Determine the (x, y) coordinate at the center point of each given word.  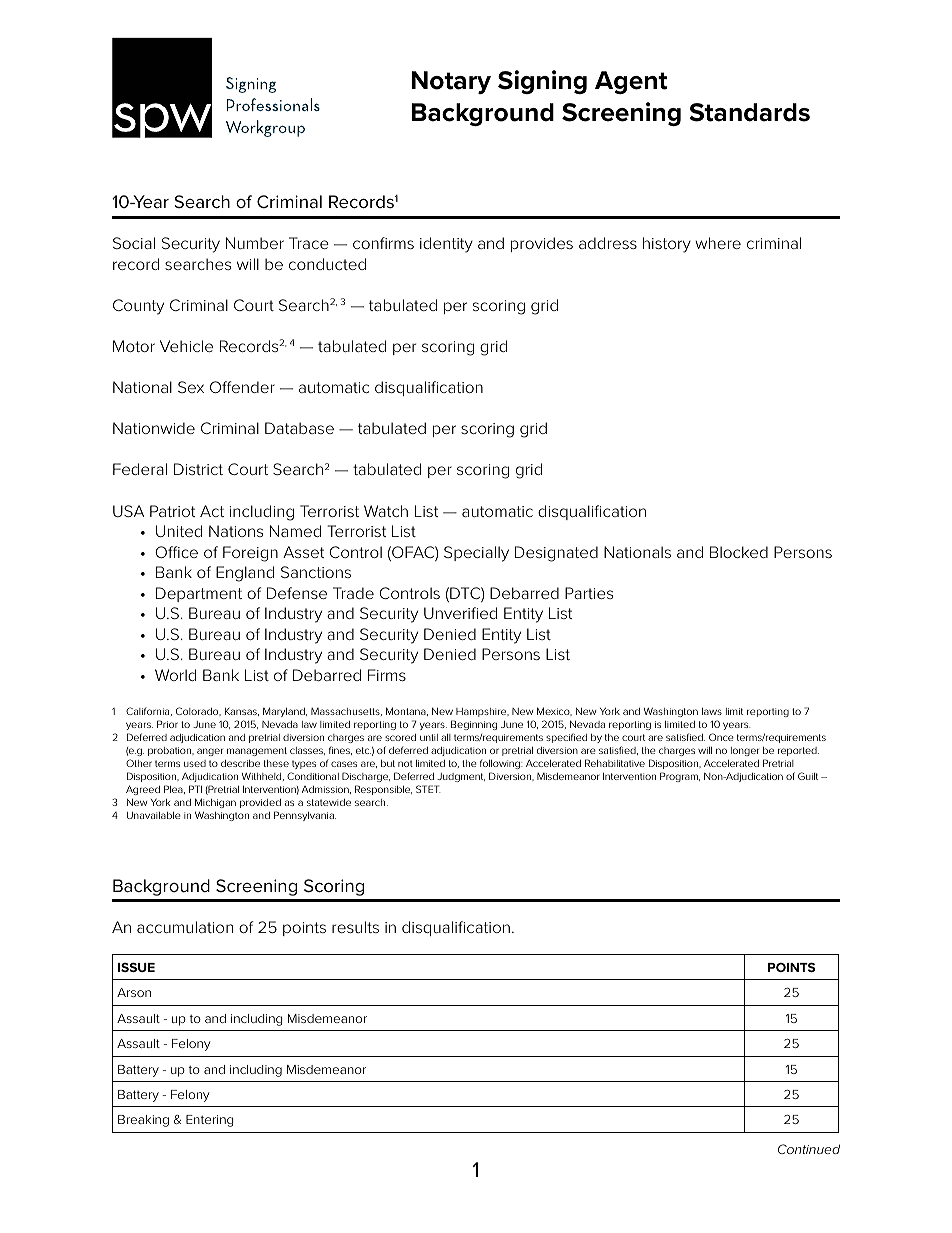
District (198, 469)
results (355, 927)
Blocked (739, 552)
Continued (809, 1149)
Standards (749, 112)
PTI (195, 789)
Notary (451, 82)
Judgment (461, 777)
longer (745, 751)
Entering (209, 1121)
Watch (386, 511)
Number (255, 243)
